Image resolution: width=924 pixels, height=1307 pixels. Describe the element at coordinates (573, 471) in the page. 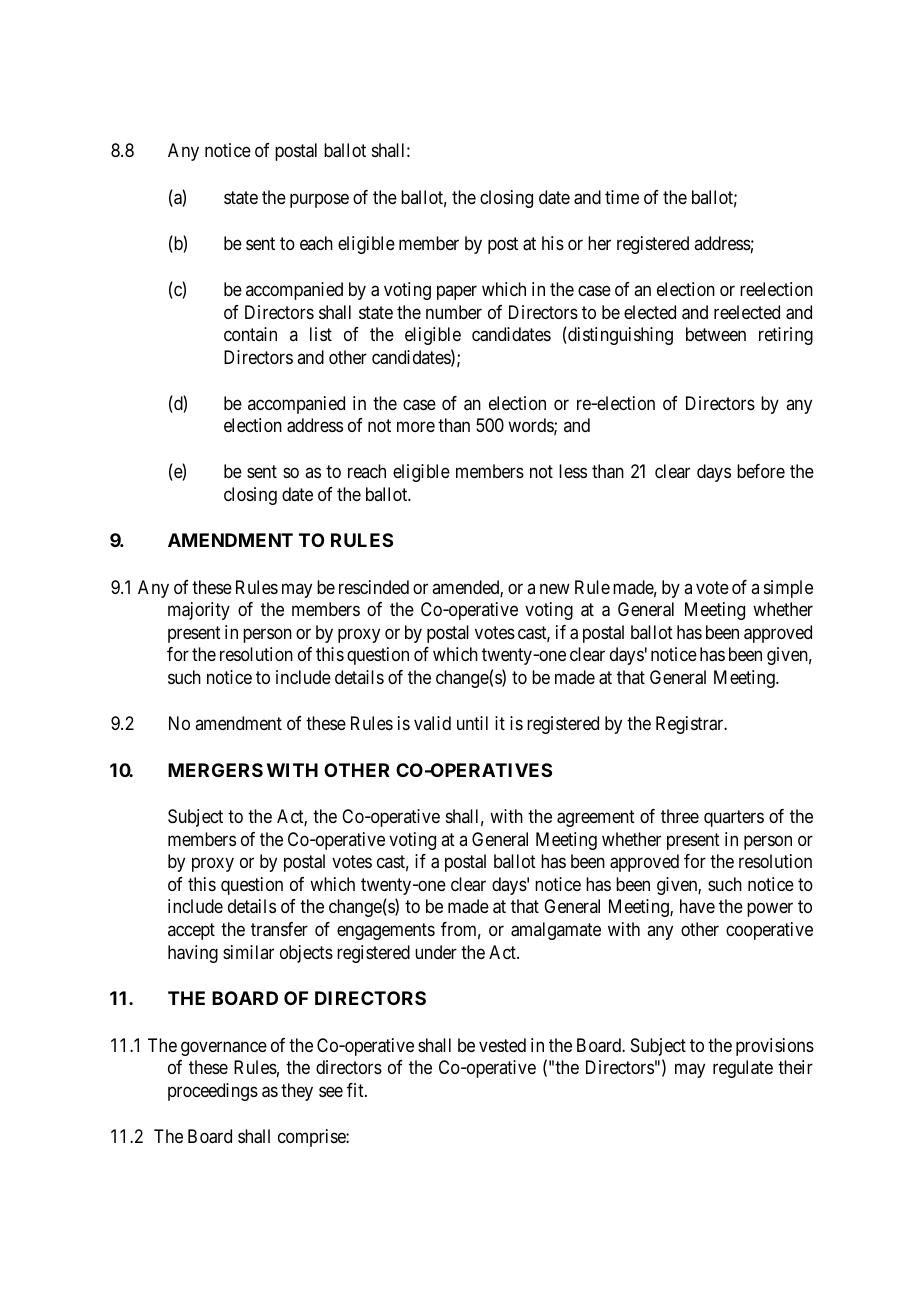

I see `less` at that location.
